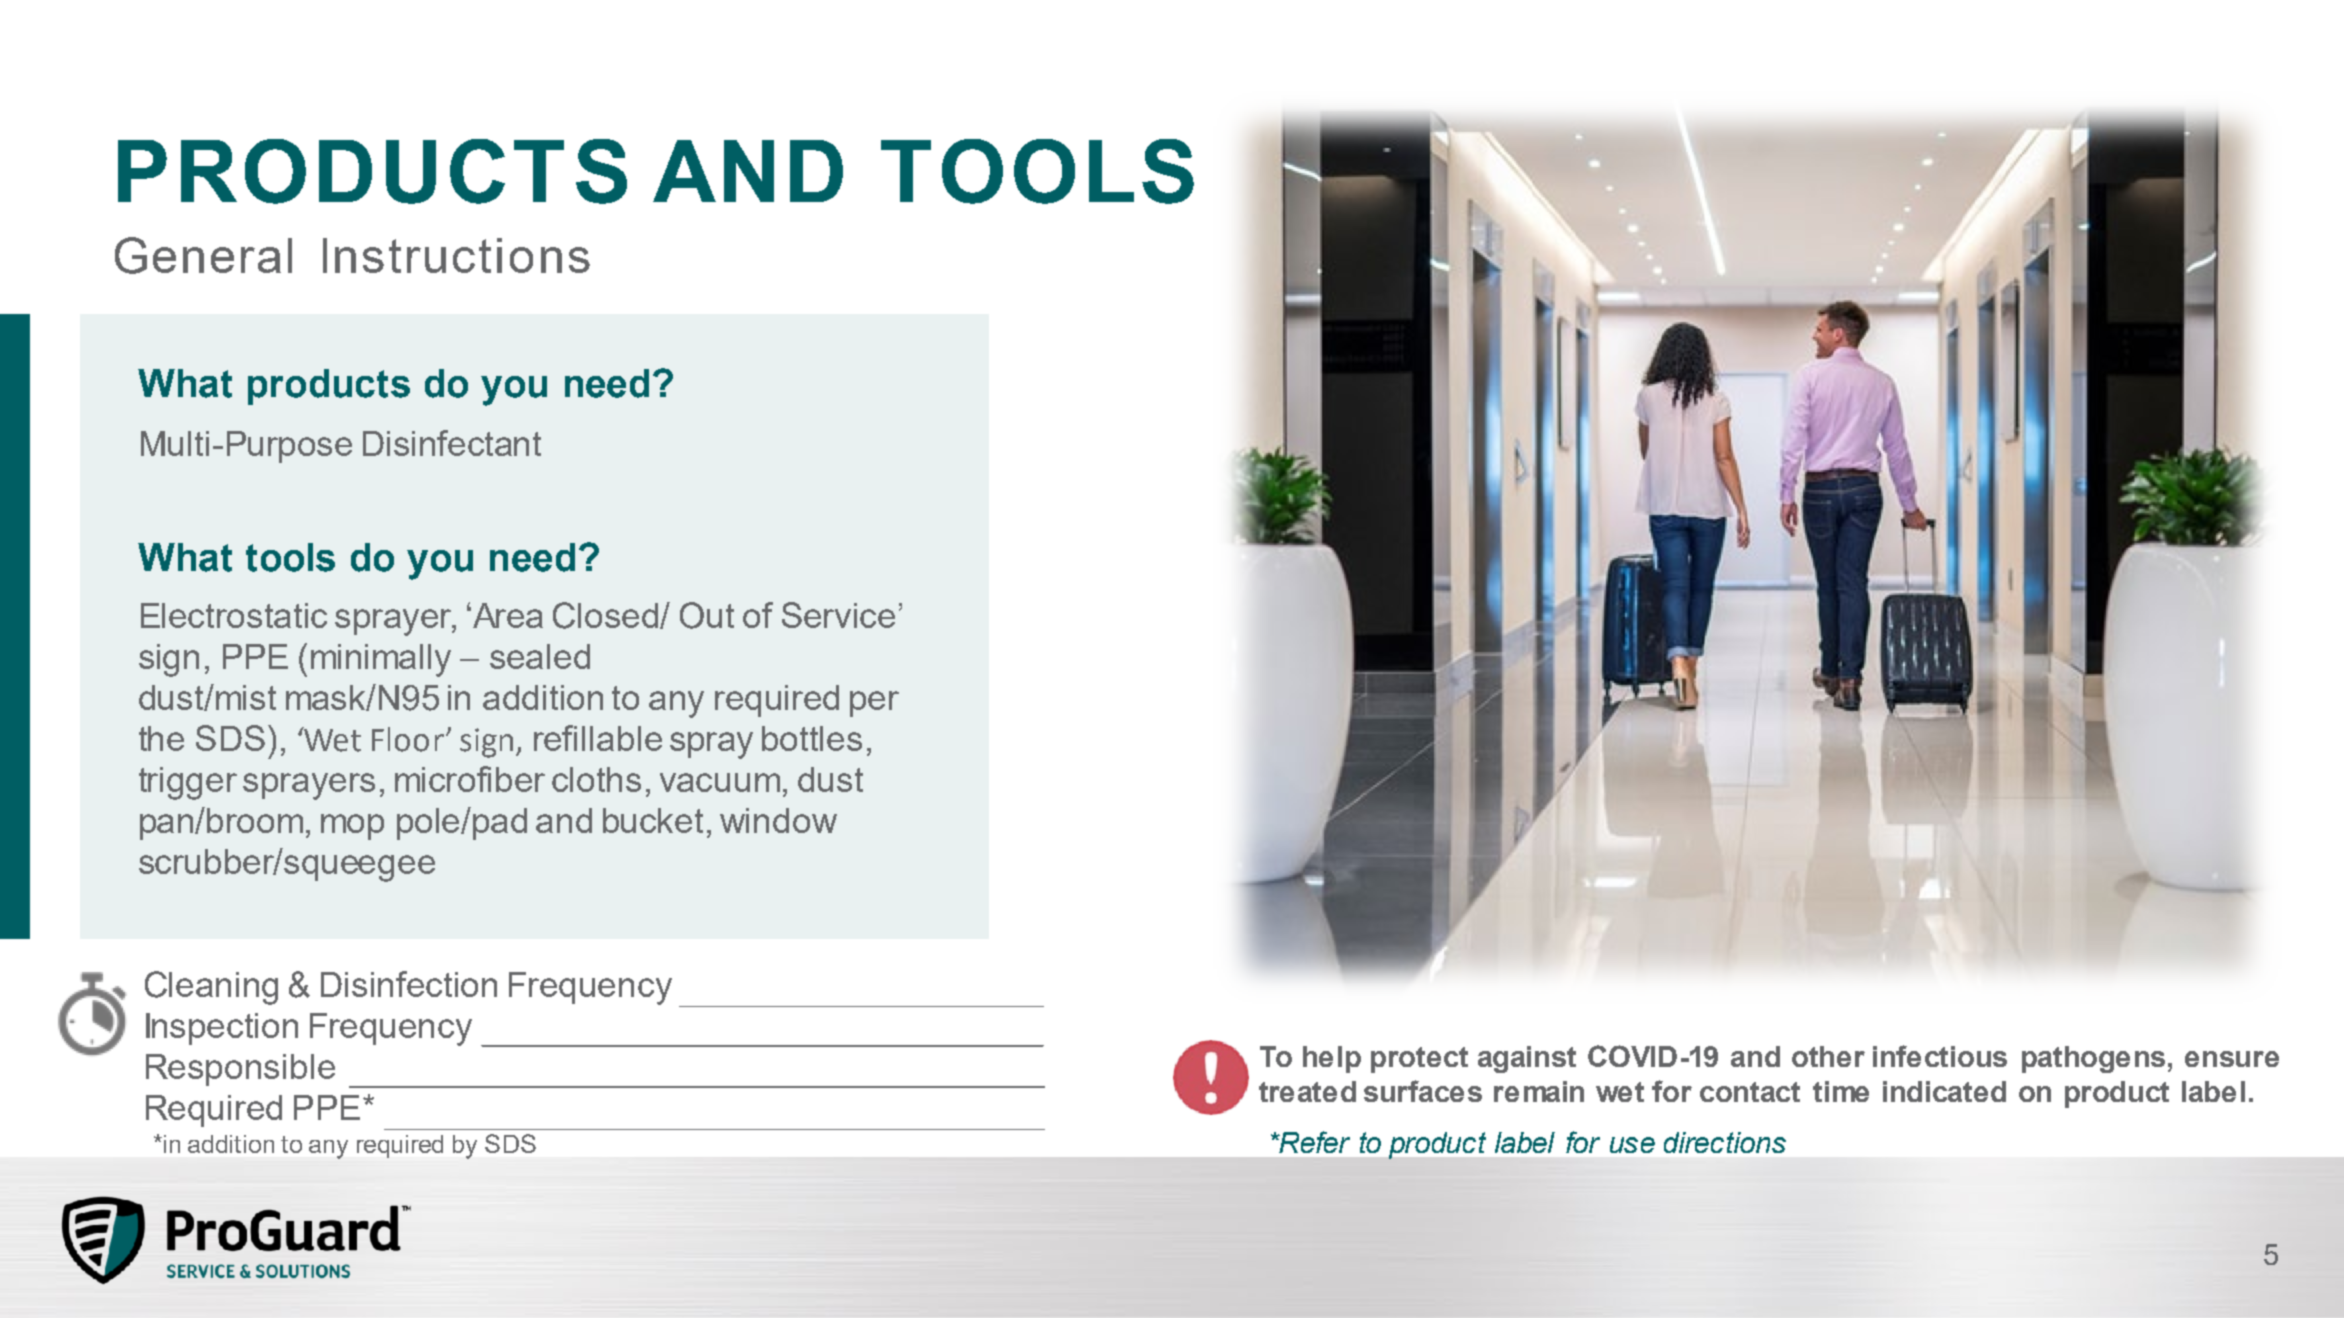  What do you see at coordinates (456, 255) in the document?
I see `Instructions` at bounding box center [456, 255].
